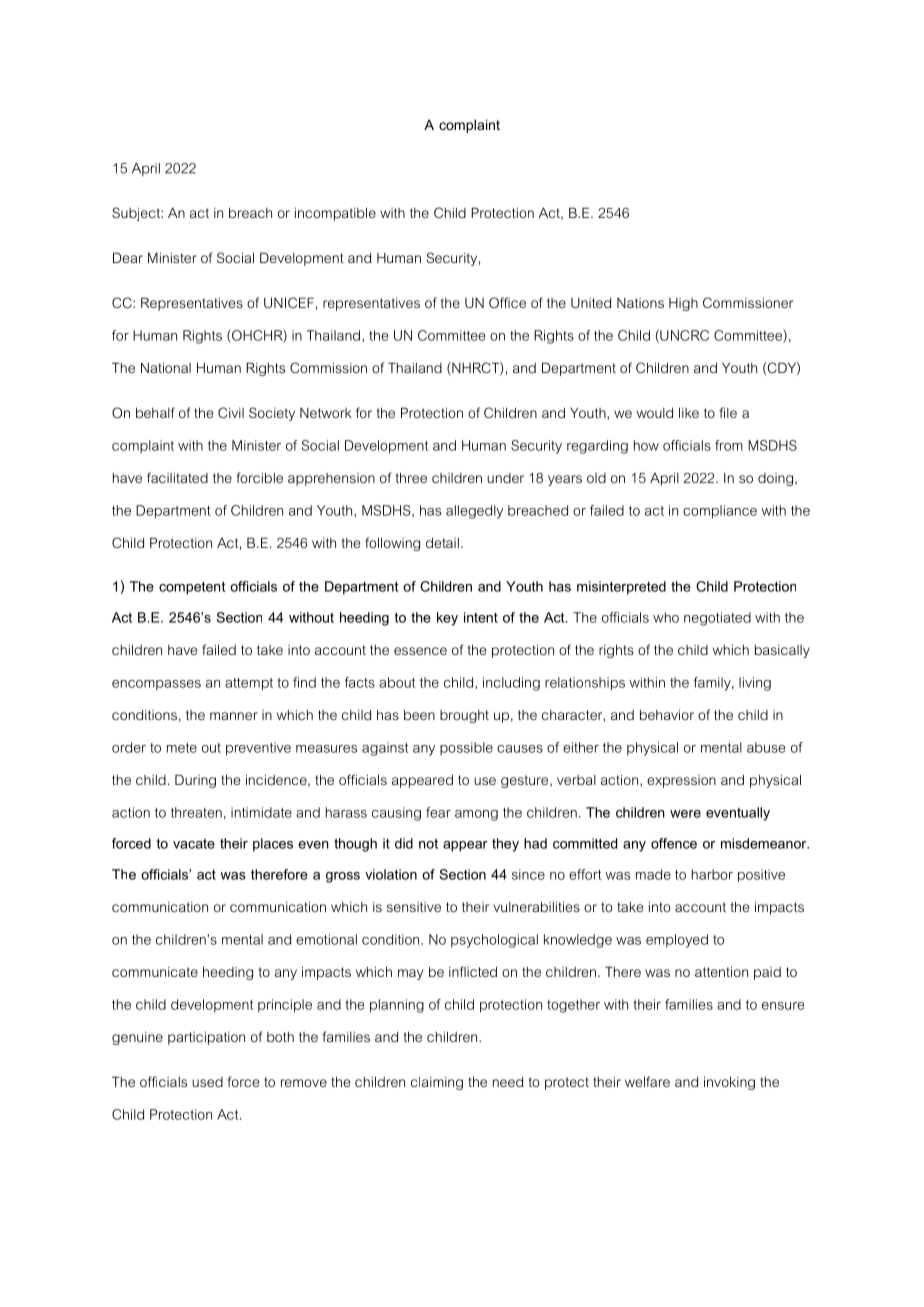 This screenshot has width=924, height=1307. What do you see at coordinates (507, 302) in the screenshot?
I see `Office` at bounding box center [507, 302].
